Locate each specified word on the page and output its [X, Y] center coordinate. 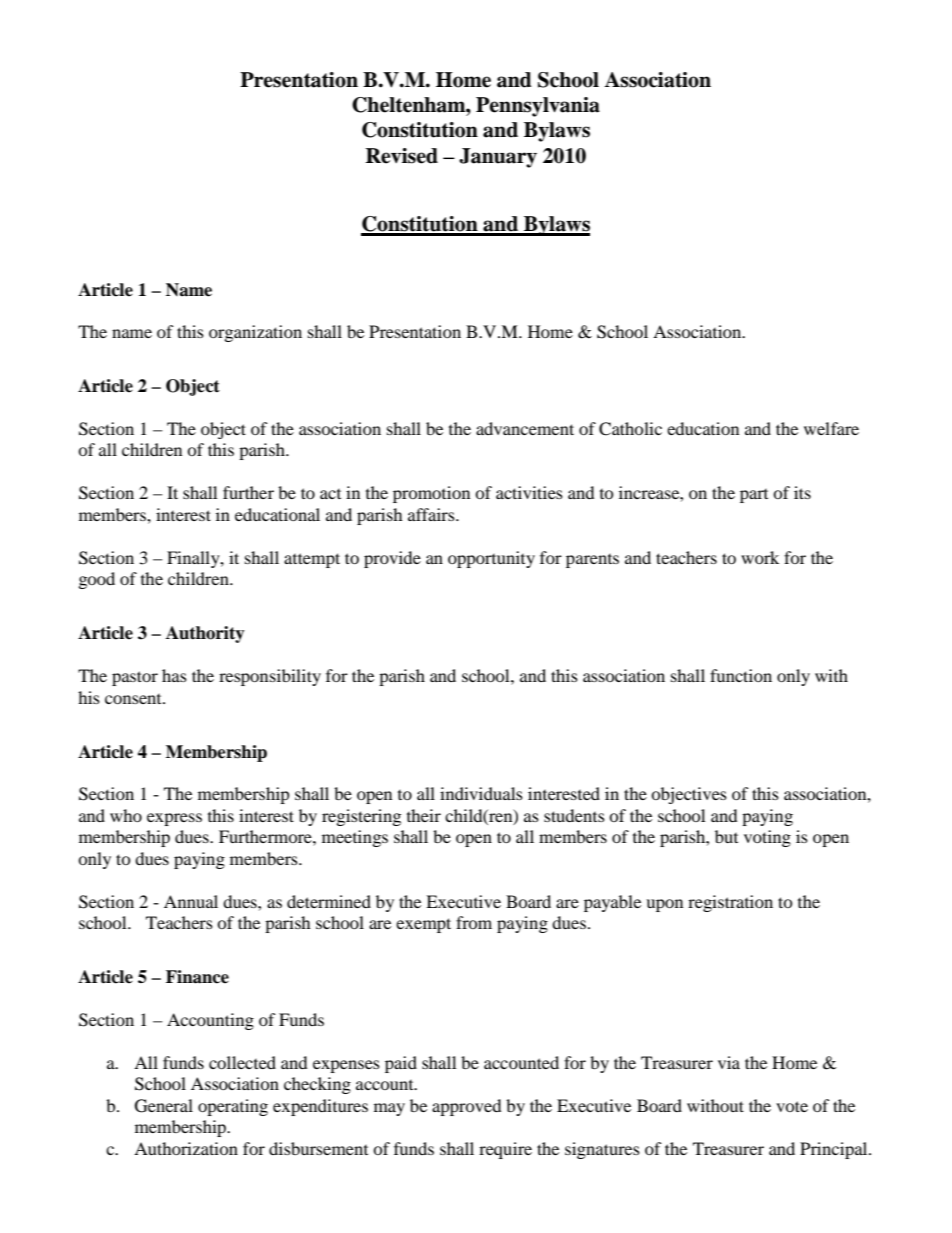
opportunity [491, 559]
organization [255, 333]
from [474, 922]
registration [730, 903]
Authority [205, 634]
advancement [525, 428]
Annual [191, 901]
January [498, 158]
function [741, 675]
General [164, 1106]
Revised [402, 156]
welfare [831, 428]
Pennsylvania [538, 107]
